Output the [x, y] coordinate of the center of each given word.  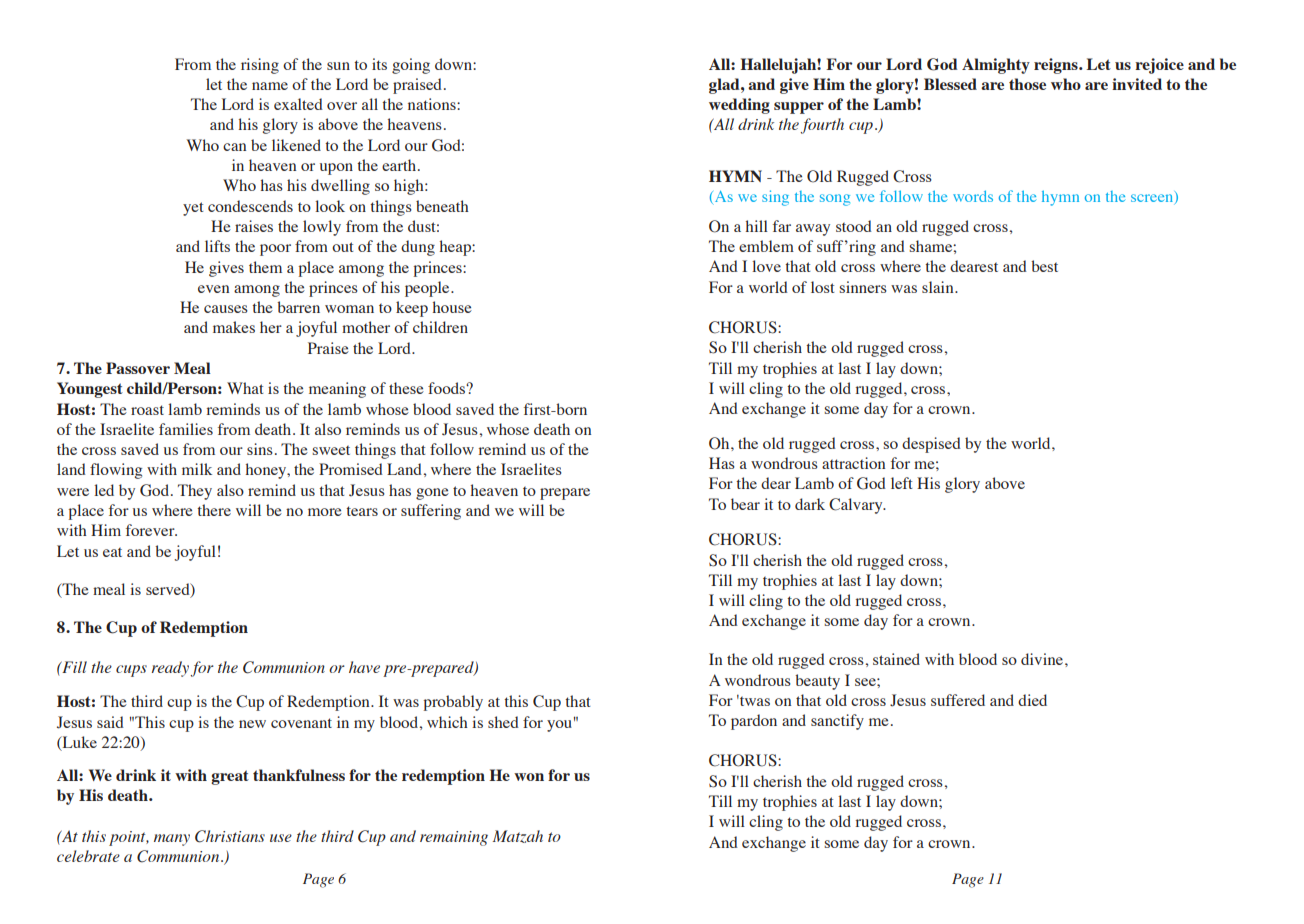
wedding [739, 106]
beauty [817, 682]
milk [197, 469]
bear [745, 504]
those [1027, 84]
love [766, 266]
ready [170, 669]
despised [931, 445]
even [213, 289]
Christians [230, 836]
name [270, 86]
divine [1042, 659]
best [1044, 266]
